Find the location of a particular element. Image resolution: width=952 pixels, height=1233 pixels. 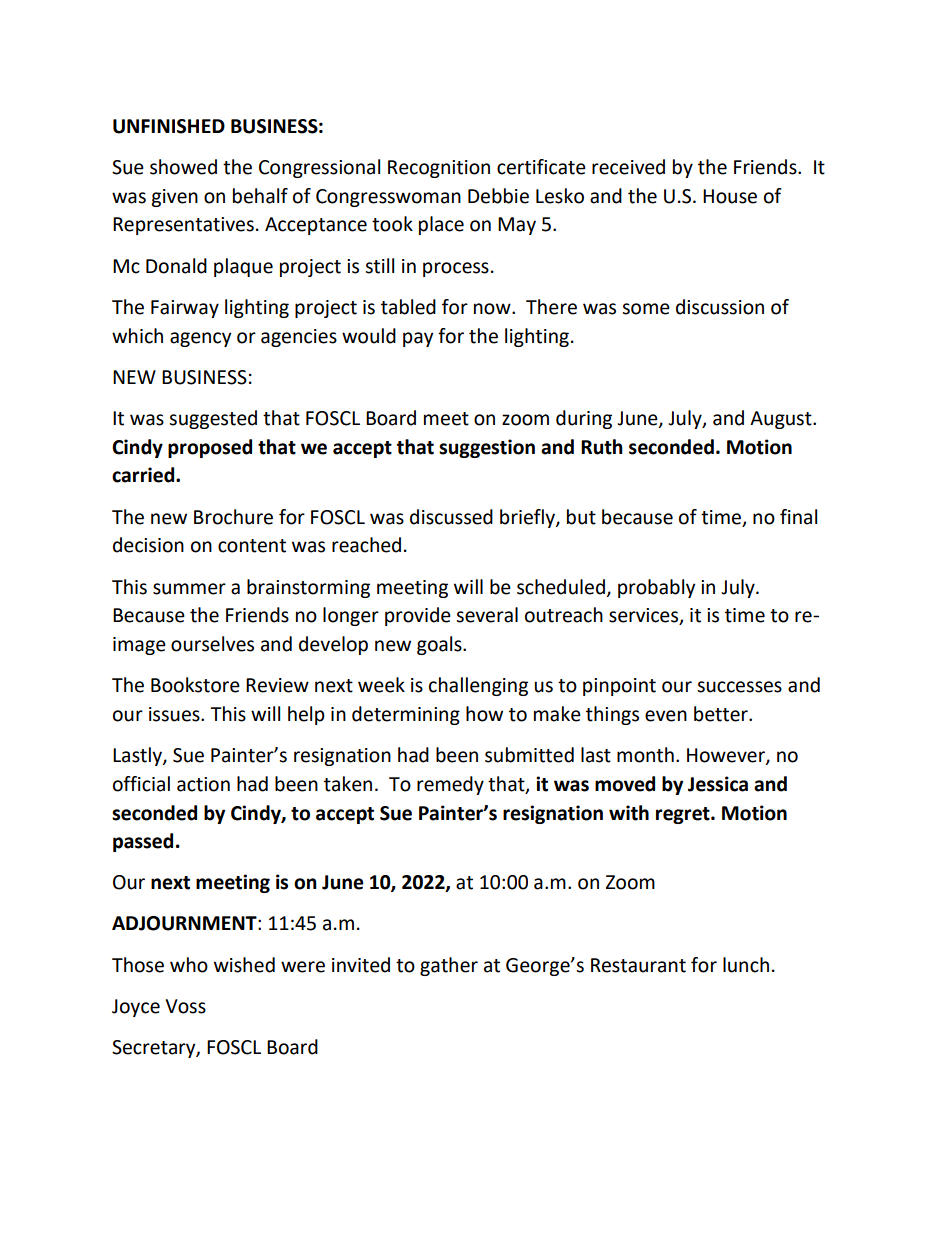

House is located at coordinates (730, 196).
